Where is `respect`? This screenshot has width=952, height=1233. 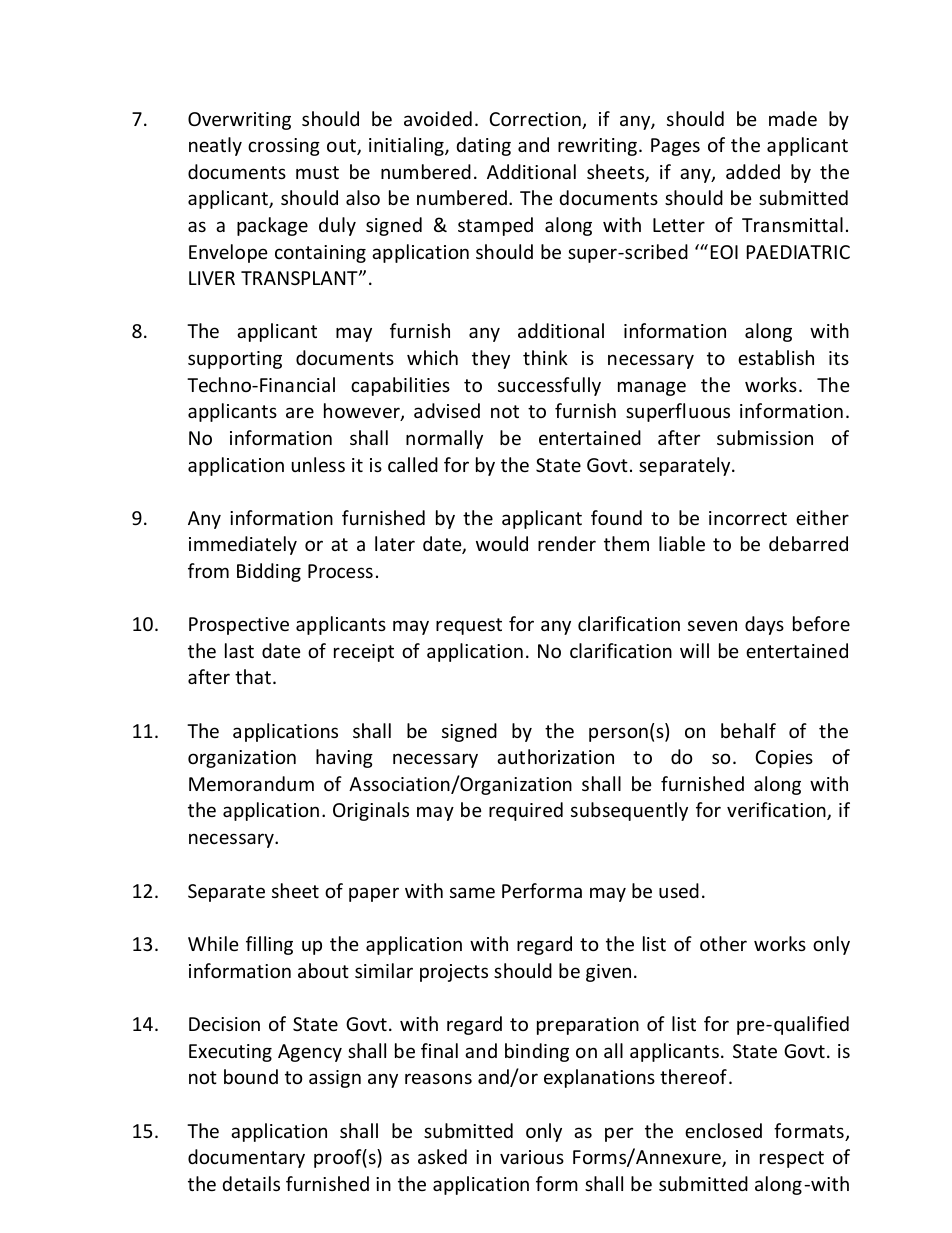
respect is located at coordinates (792, 1159).
